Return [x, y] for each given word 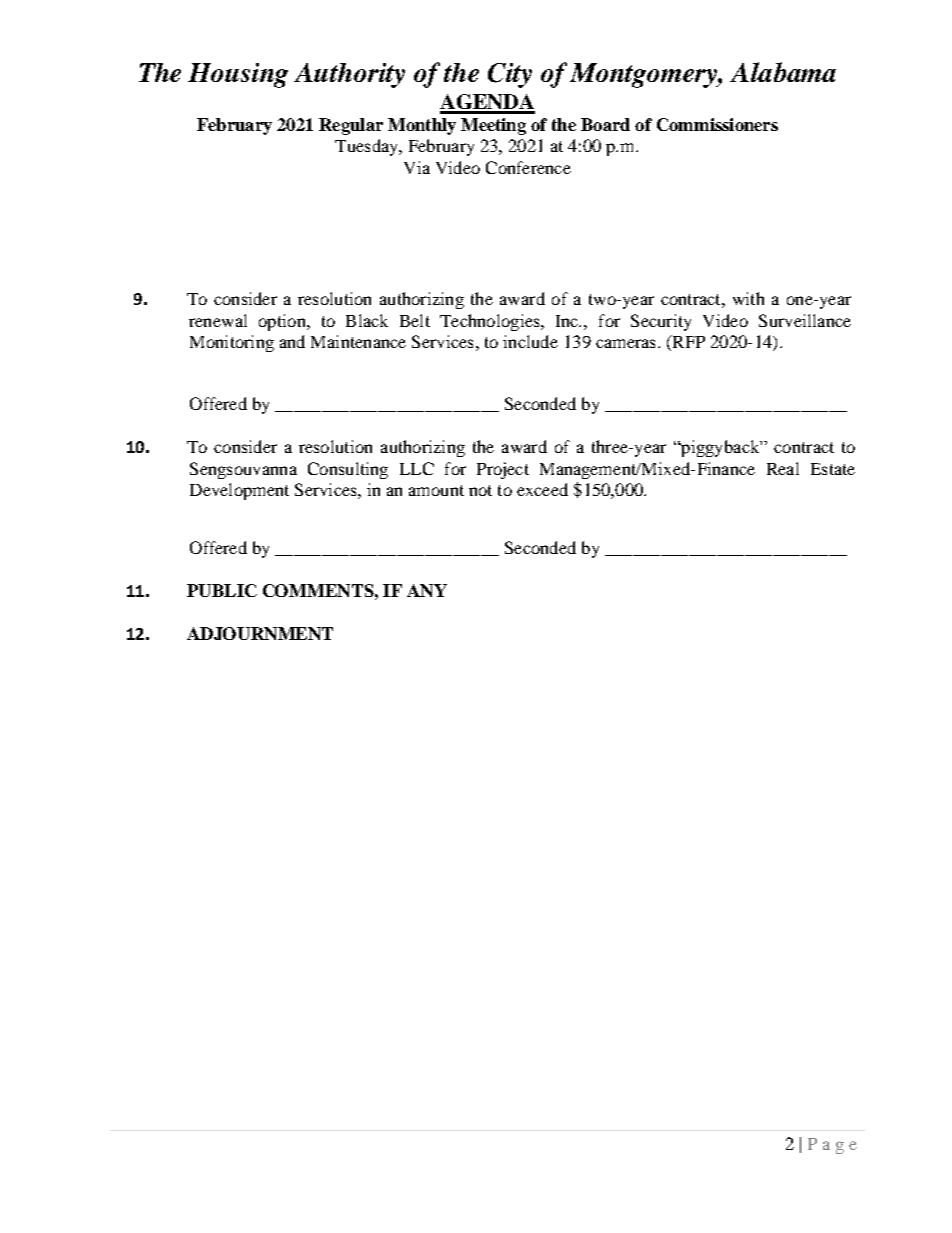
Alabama [783, 72]
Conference [528, 167]
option [283, 322]
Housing [238, 75]
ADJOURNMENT [260, 633]
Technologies [491, 322]
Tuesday [367, 147]
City [510, 75]
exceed [542, 489]
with [748, 298]
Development [239, 491]
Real [783, 468]
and [292, 341]
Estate [833, 469]
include [530, 341]
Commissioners [717, 124]
